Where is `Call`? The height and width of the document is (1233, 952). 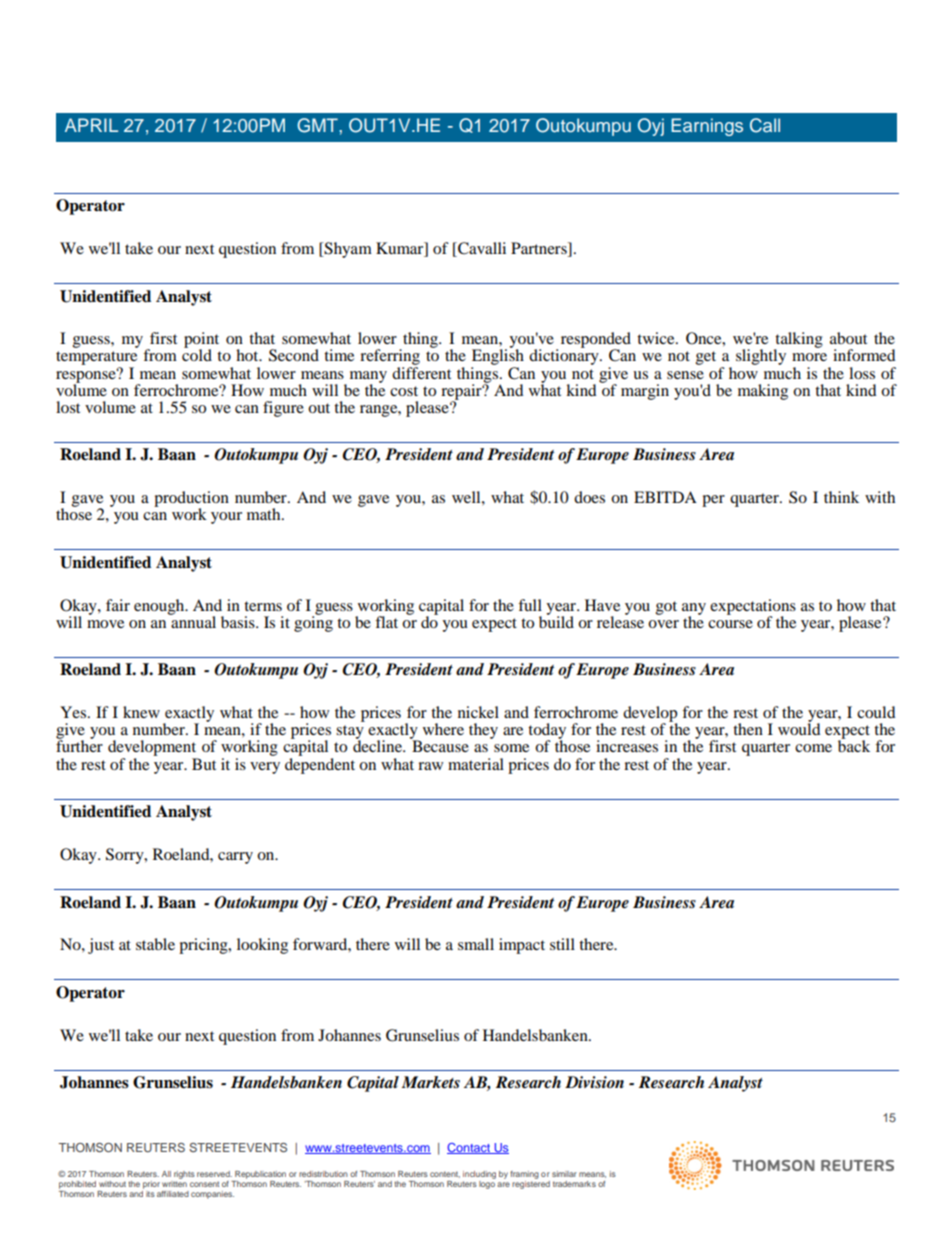
Call is located at coordinates (765, 125).
